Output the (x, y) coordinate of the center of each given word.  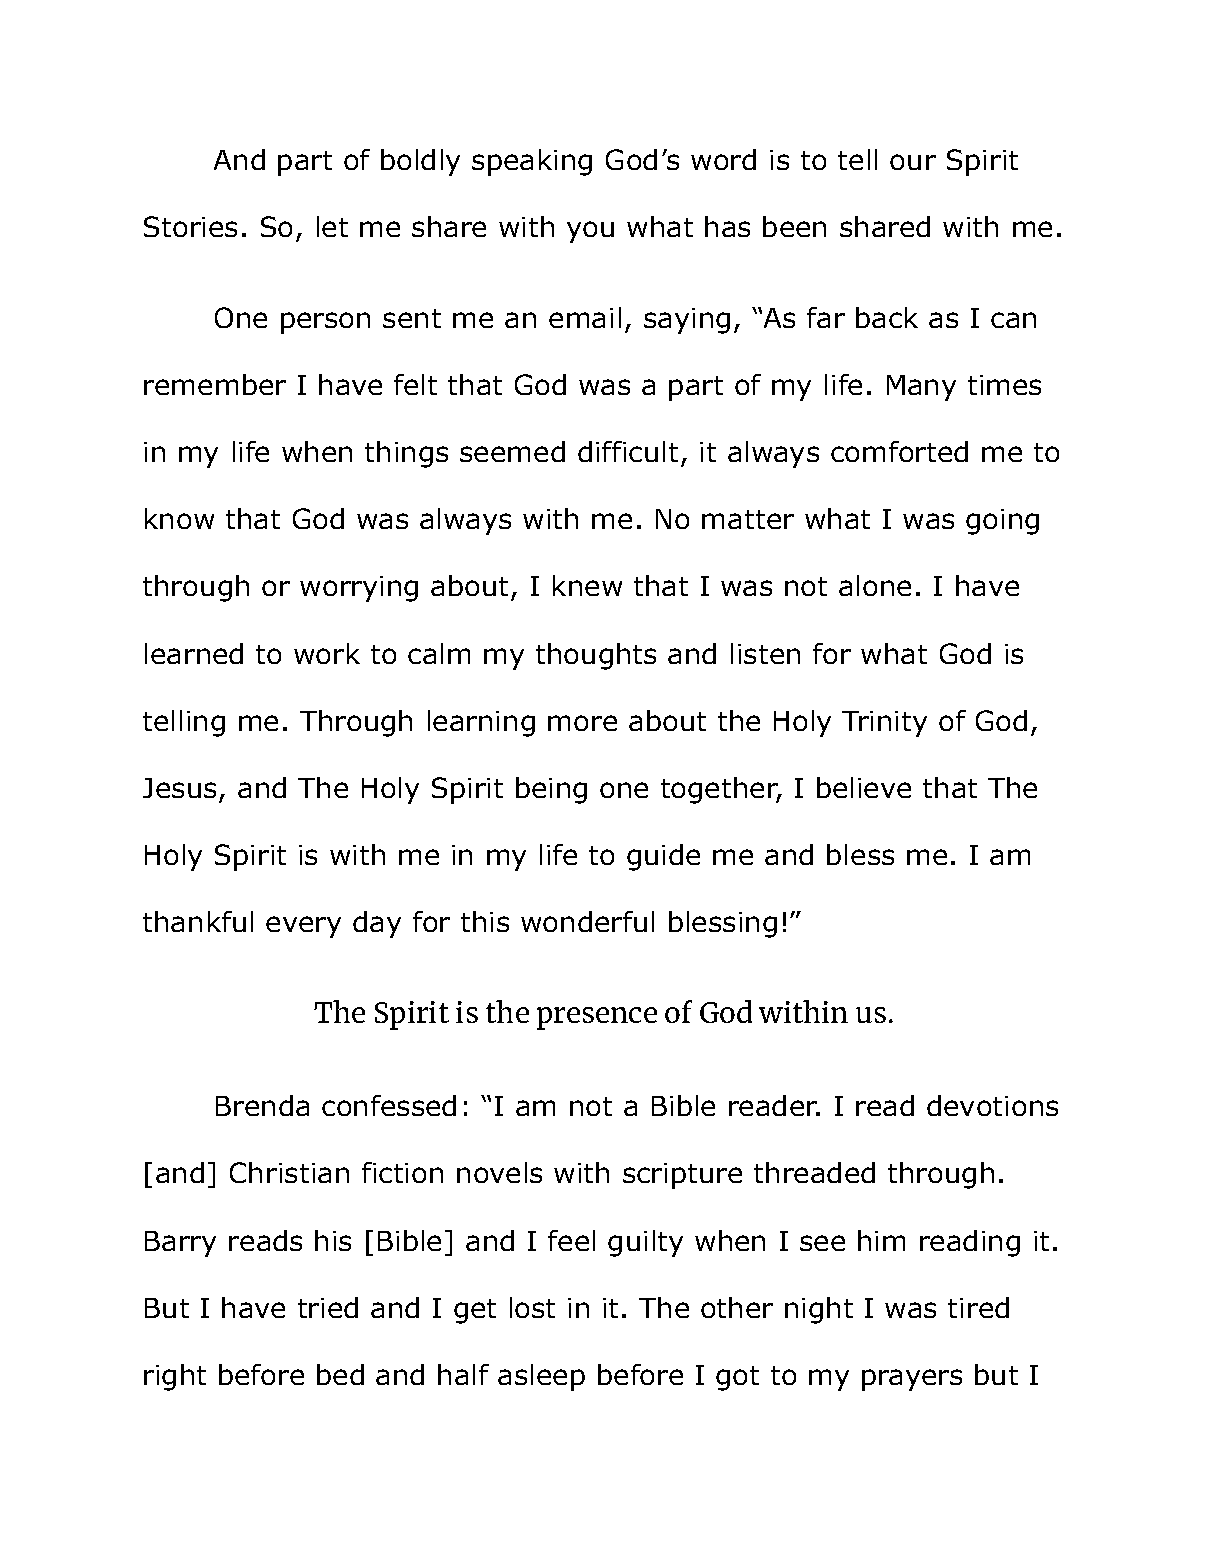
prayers (912, 1380)
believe (864, 787)
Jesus (179, 788)
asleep (541, 1377)
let (332, 226)
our (913, 162)
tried (328, 1307)
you (590, 232)
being (551, 790)
